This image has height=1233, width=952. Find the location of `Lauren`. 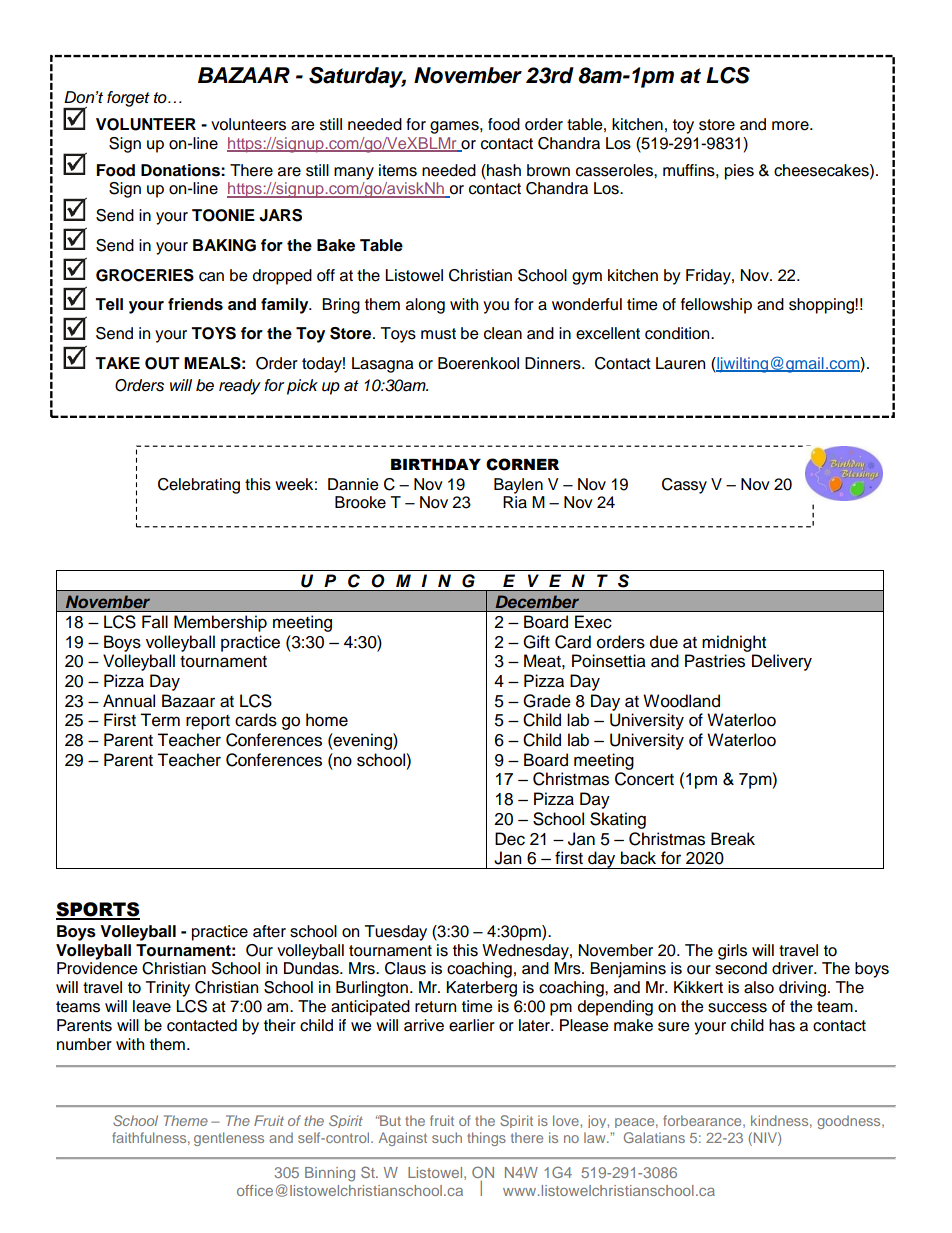

Lauren is located at coordinates (680, 363).
